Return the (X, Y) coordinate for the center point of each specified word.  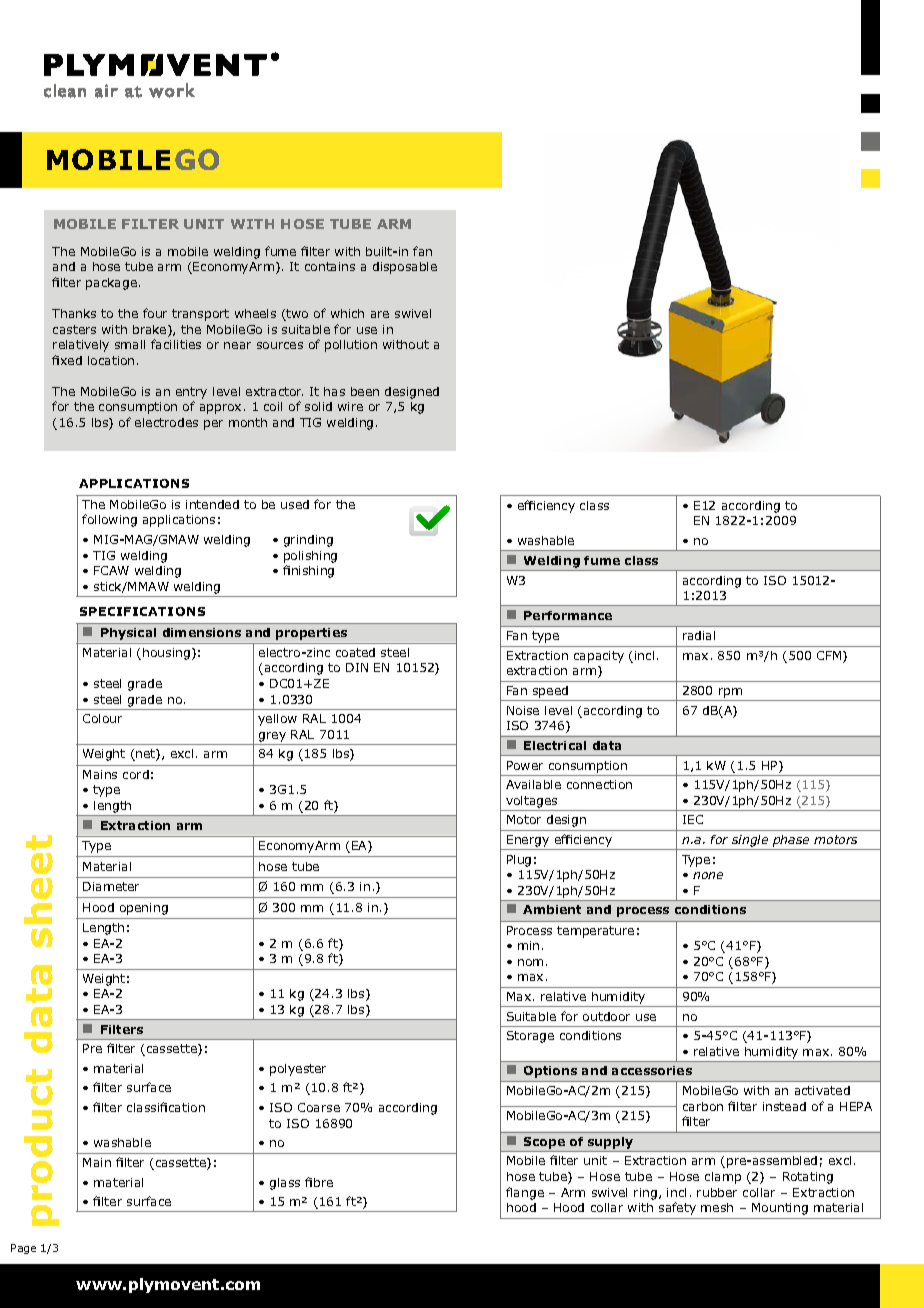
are (380, 314)
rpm (731, 694)
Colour (102, 718)
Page (23, 1249)
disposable (405, 268)
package (111, 284)
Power (525, 765)
